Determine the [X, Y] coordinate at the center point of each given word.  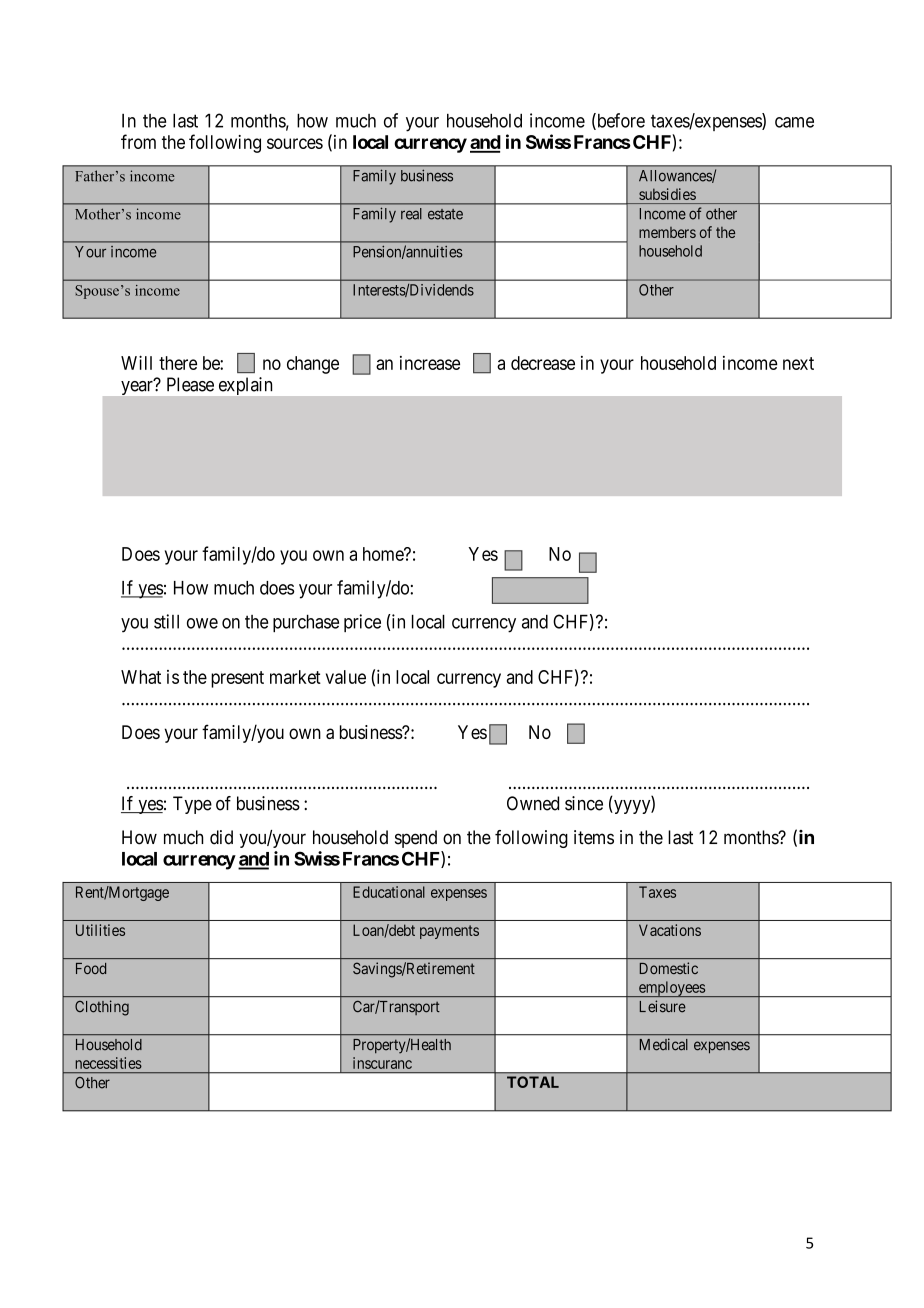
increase [430, 363]
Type [192, 805]
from [138, 141]
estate [445, 214]
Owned [533, 803]
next [798, 363]
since [584, 803]
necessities [109, 1063]
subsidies [667, 194]
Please [190, 384]
